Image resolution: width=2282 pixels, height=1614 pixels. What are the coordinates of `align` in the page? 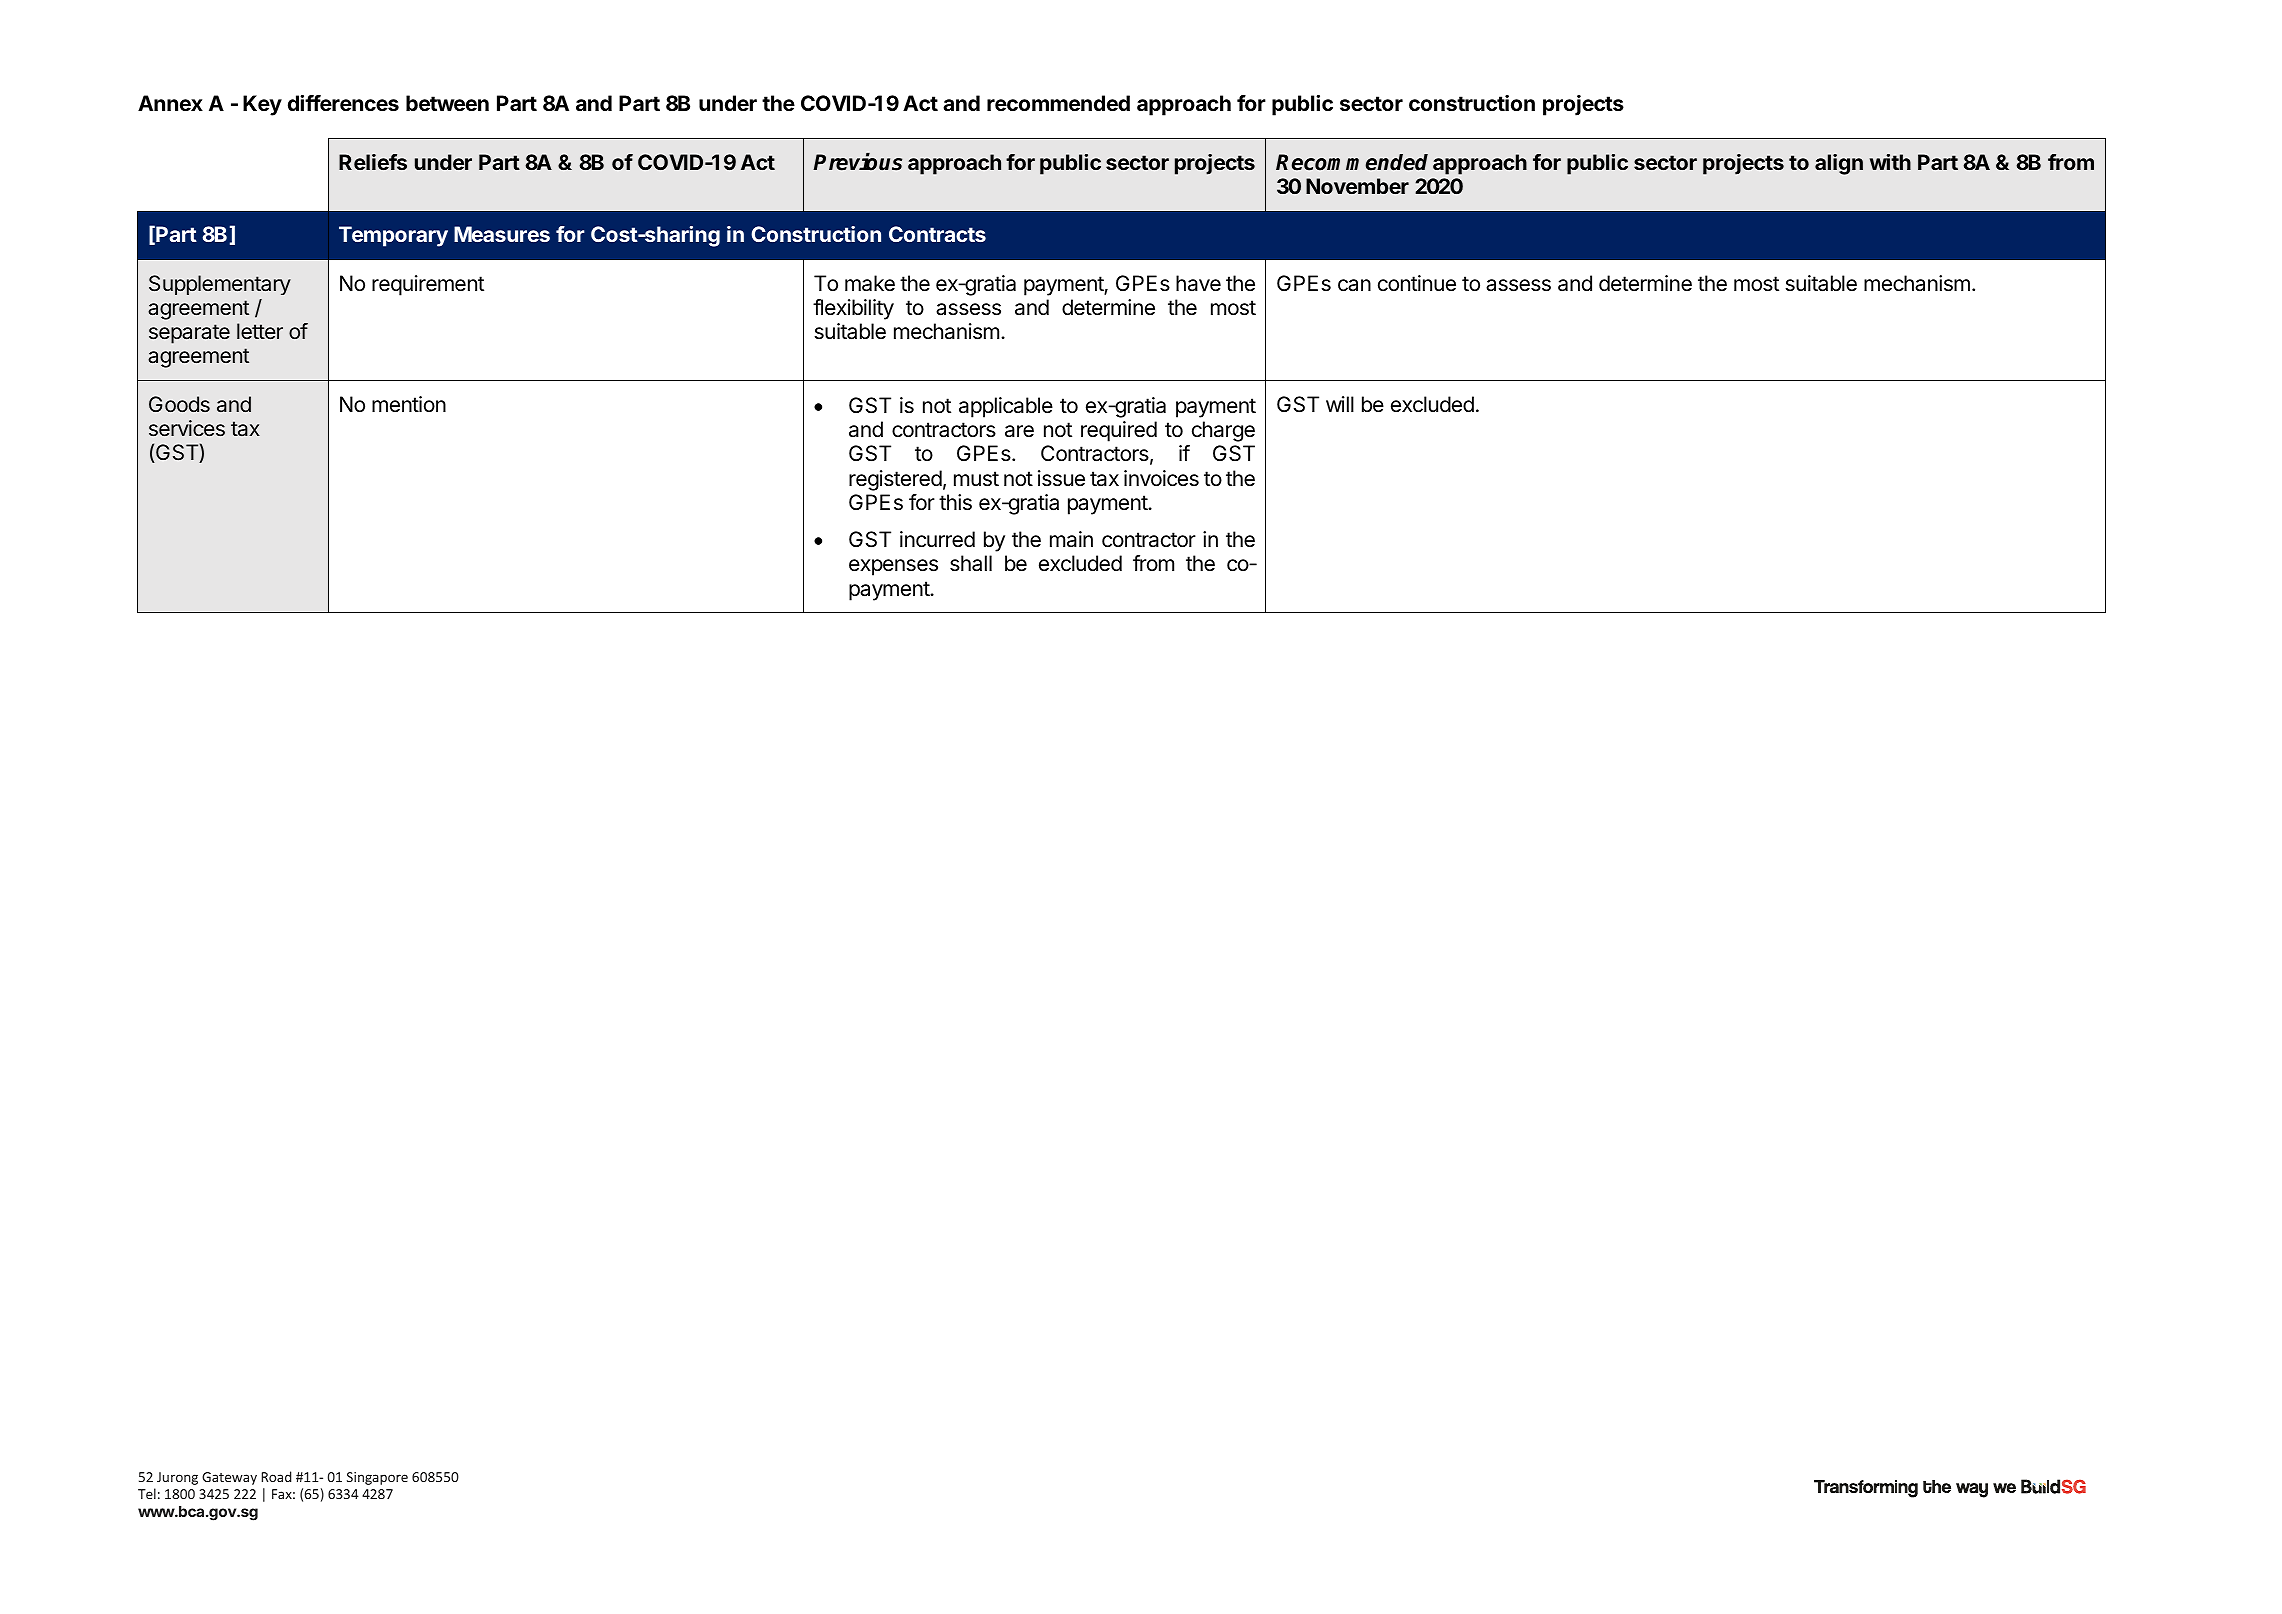 It's located at (1839, 164).
